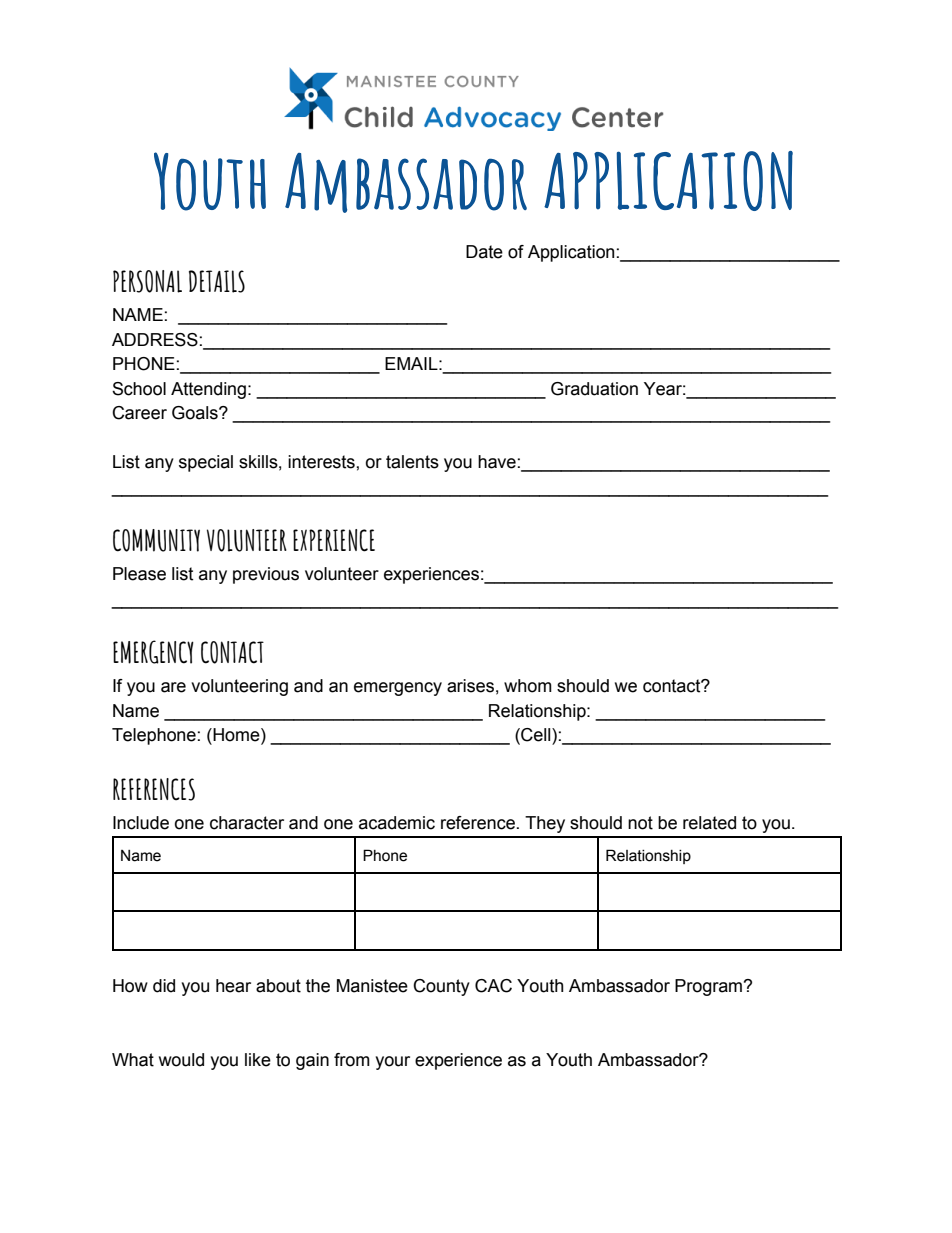 This screenshot has height=1233, width=952. Describe the element at coordinates (528, 686) in the screenshot. I see `whom` at that location.
